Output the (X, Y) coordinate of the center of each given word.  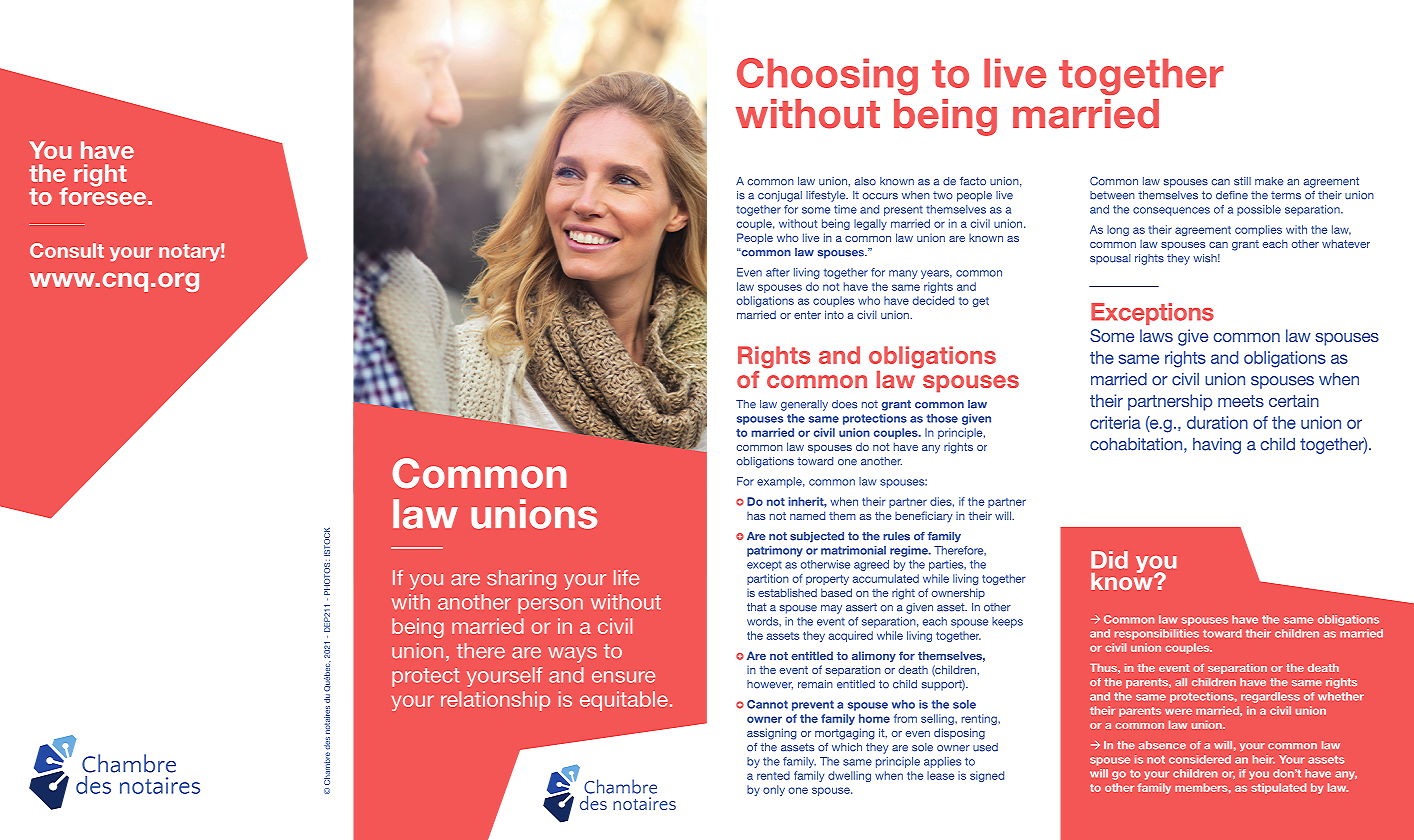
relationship (495, 701)
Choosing (827, 77)
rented (773, 775)
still (1242, 181)
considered (1200, 759)
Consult (67, 250)
